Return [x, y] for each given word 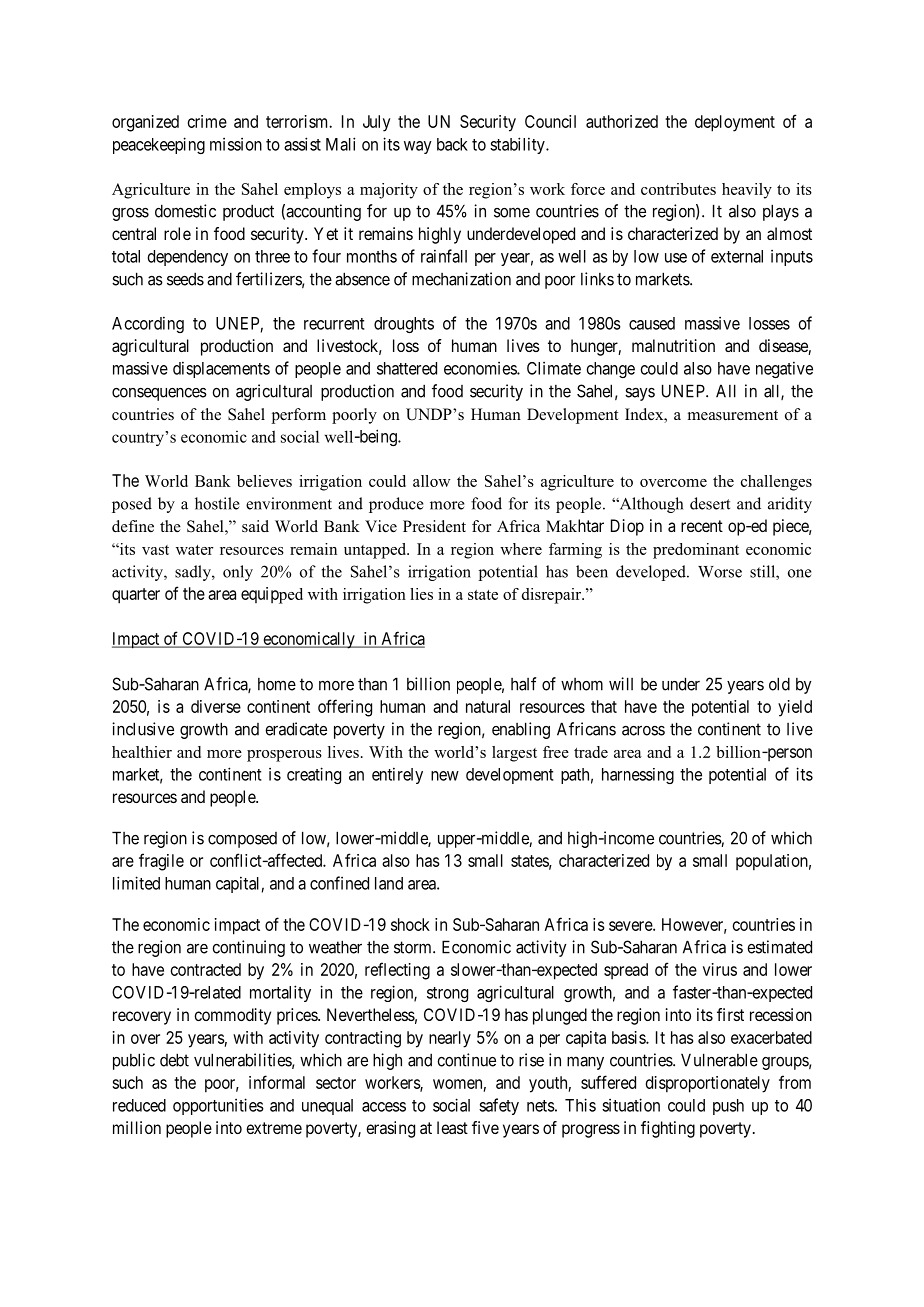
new [445, 776]
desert [710, 503]
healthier [142, 752]
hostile [217, 503]
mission [236, 144]
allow [431, 481]
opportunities [218, 1106]
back [452, 144]
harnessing [638, 776]
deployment [735, 123]
